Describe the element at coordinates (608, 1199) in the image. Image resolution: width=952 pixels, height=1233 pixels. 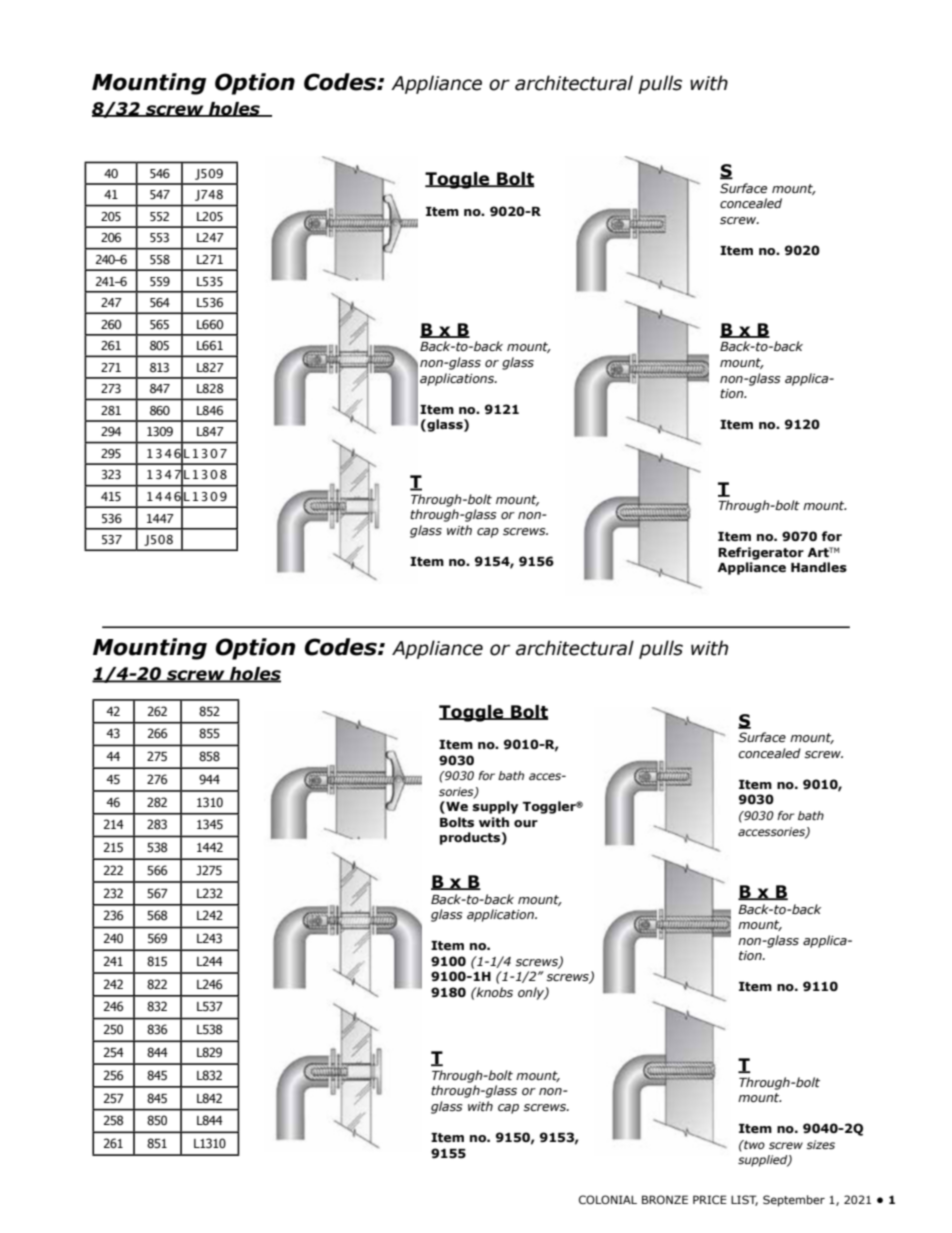
I see `COLONIAL` at that location.
